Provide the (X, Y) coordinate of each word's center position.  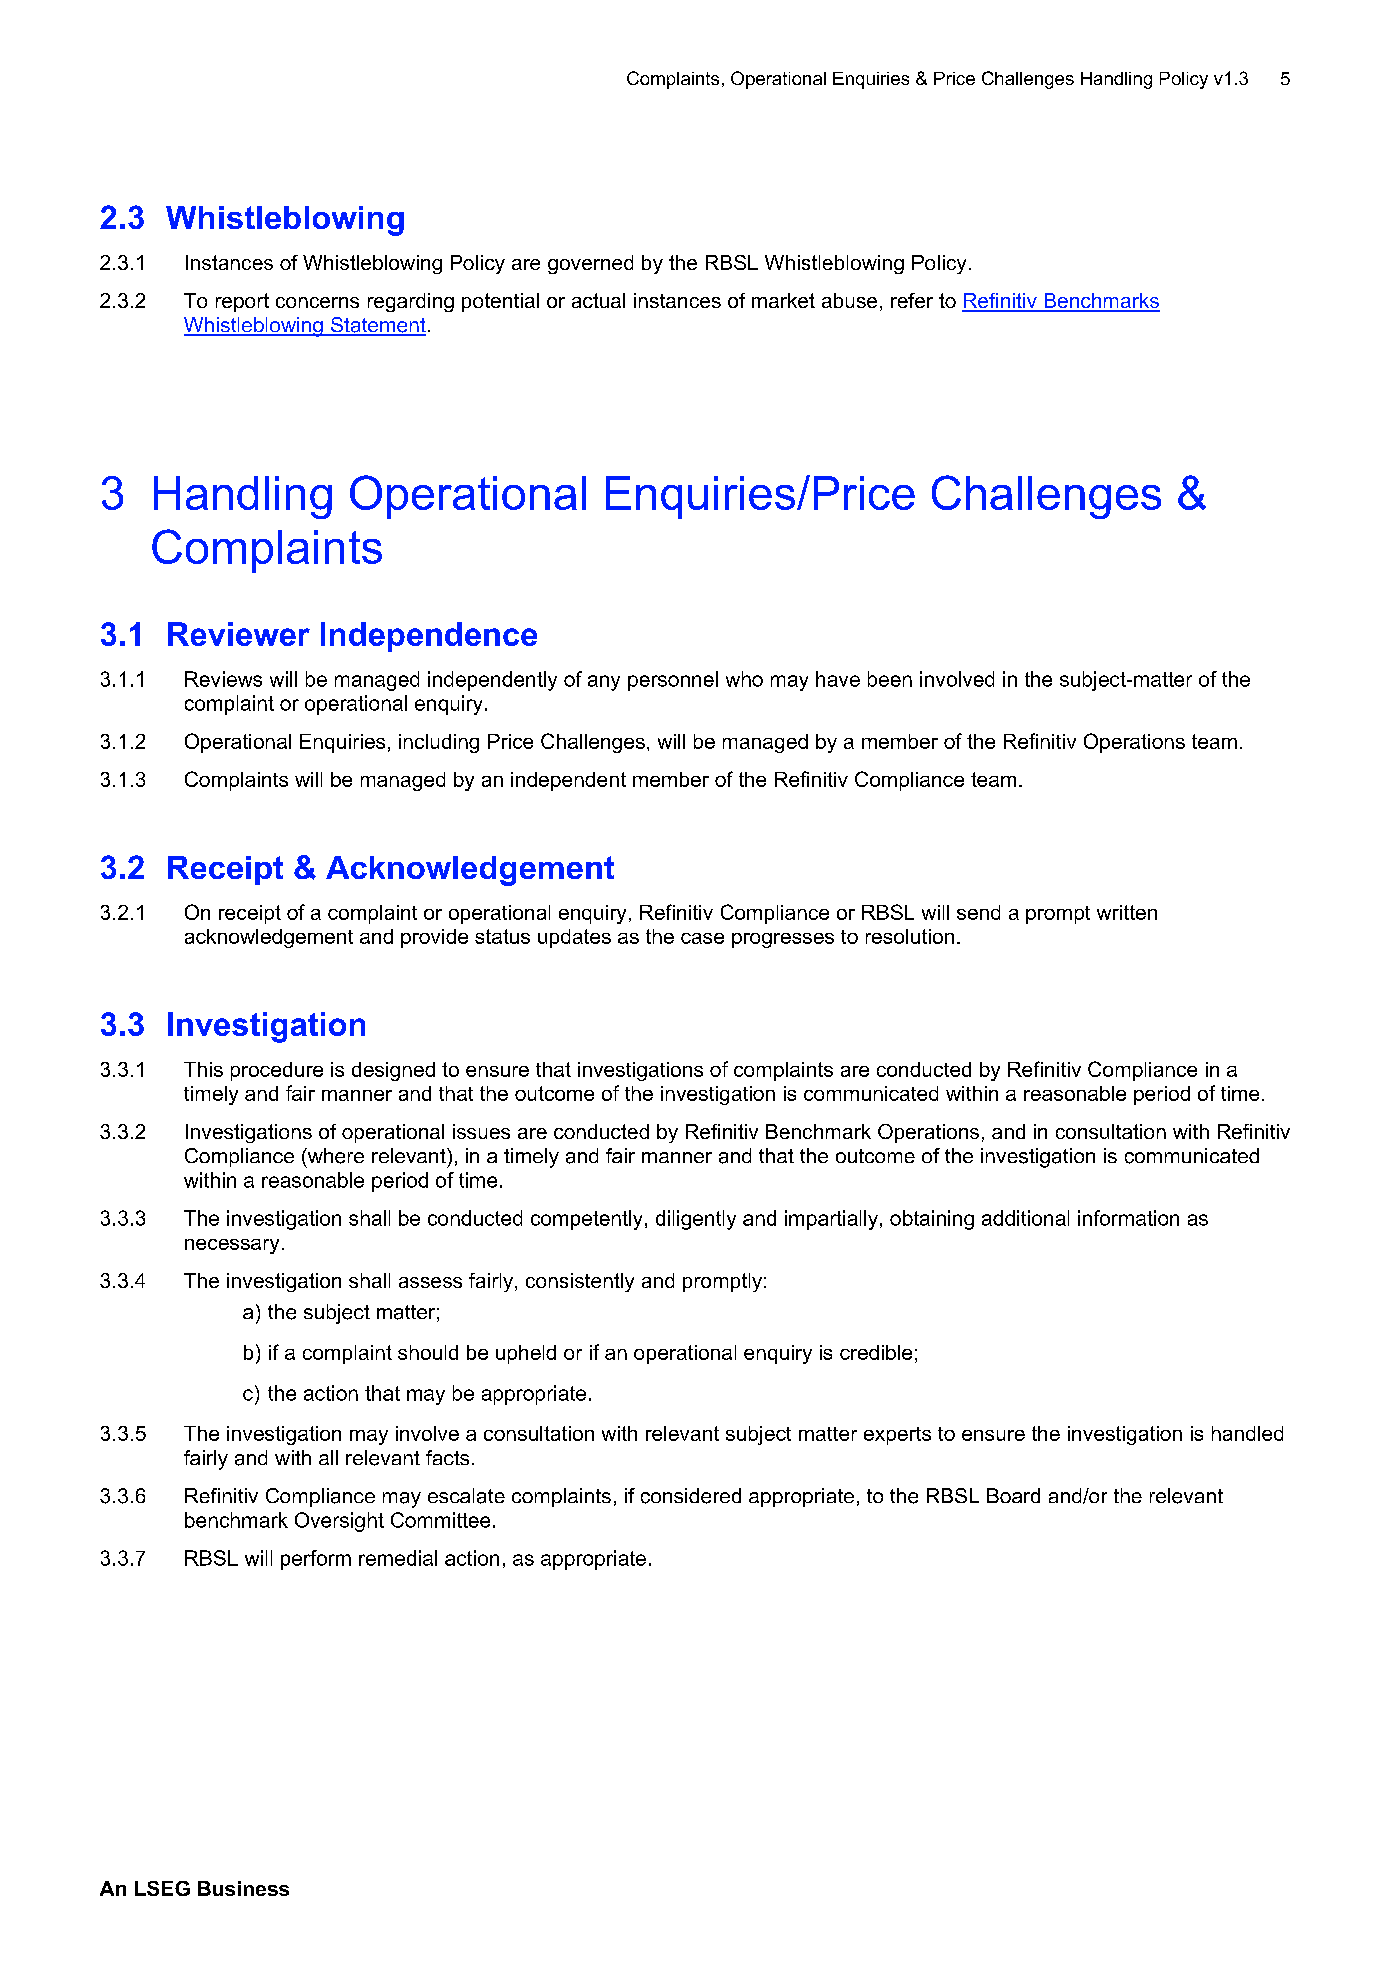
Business (243, 1888)
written (1127, 912)
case (702, 938)
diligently (696, 1220)
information (1128, 1218)
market (783, 300)
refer (912, 300)
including (439, 743)
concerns (317, 302)
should (428, 1352)
